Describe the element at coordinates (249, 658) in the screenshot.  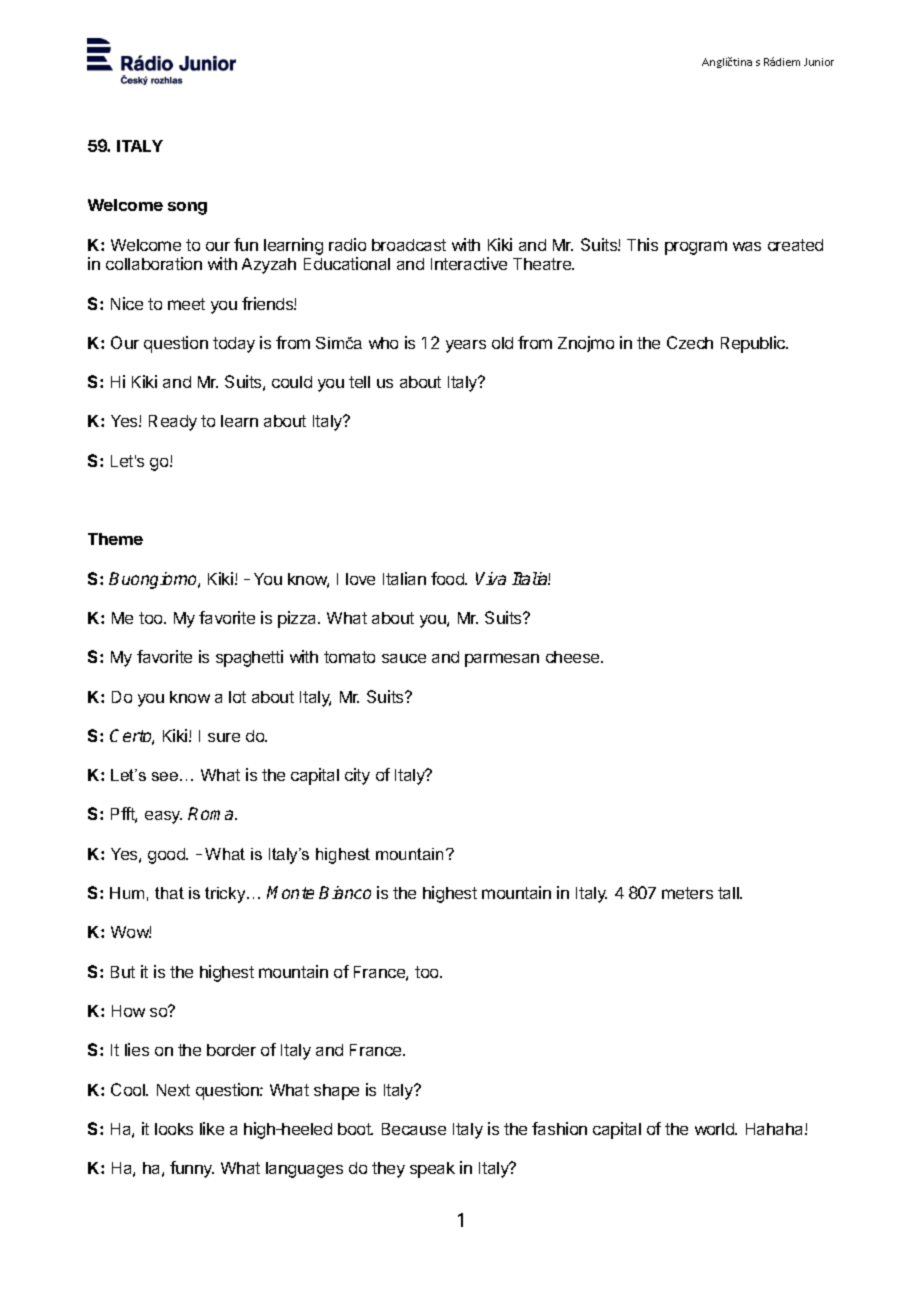
I see `spaghetti` at that location.
